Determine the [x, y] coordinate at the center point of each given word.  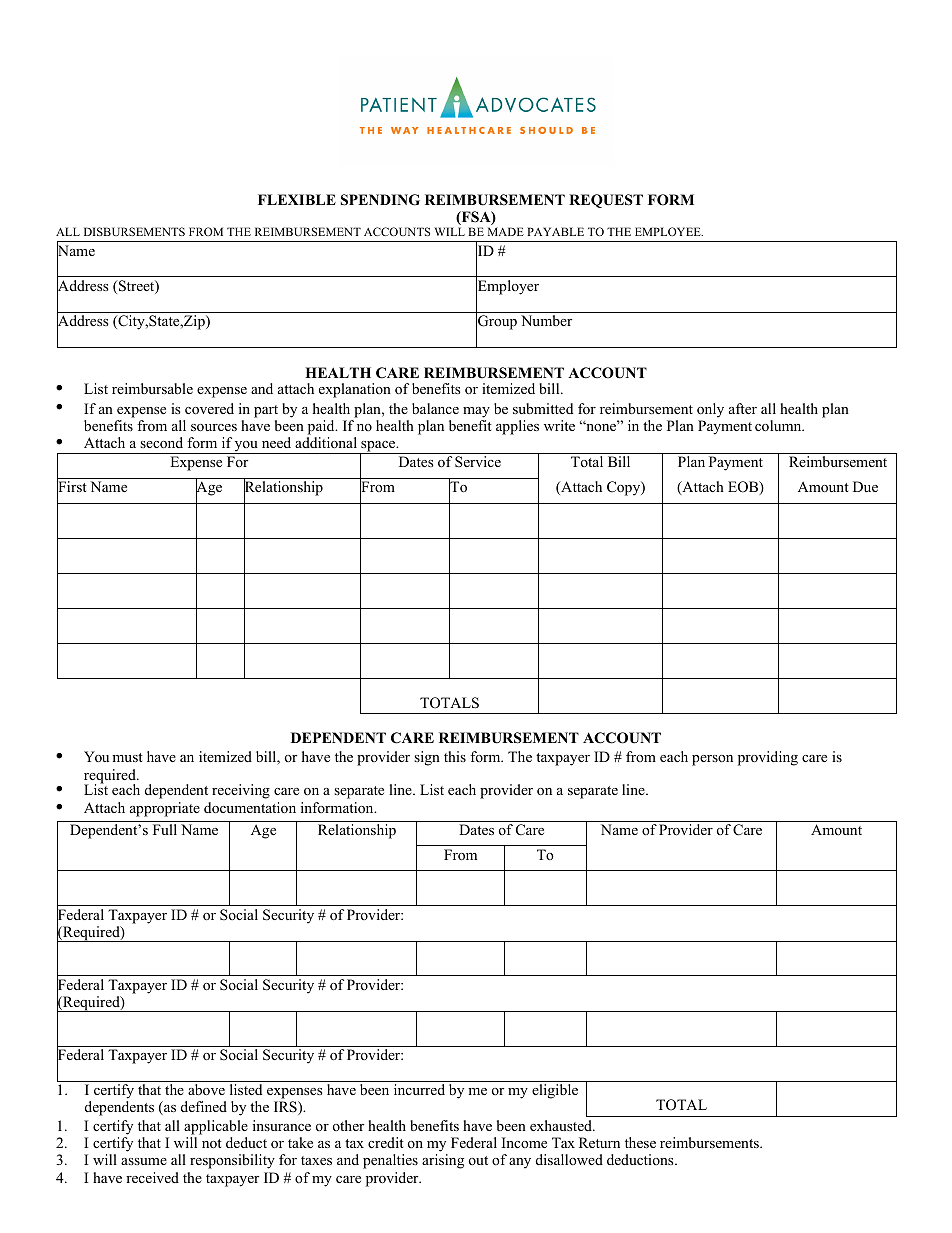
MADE [506, 231]
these [640, 1142]
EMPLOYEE [669, 231]
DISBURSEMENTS [134, 231]
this [455, 756]
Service [478, 462]
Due [865, 486]
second [161, 442]
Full [165, 829]
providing [768, 758]
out [478, 1160]
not [212, 1143]
